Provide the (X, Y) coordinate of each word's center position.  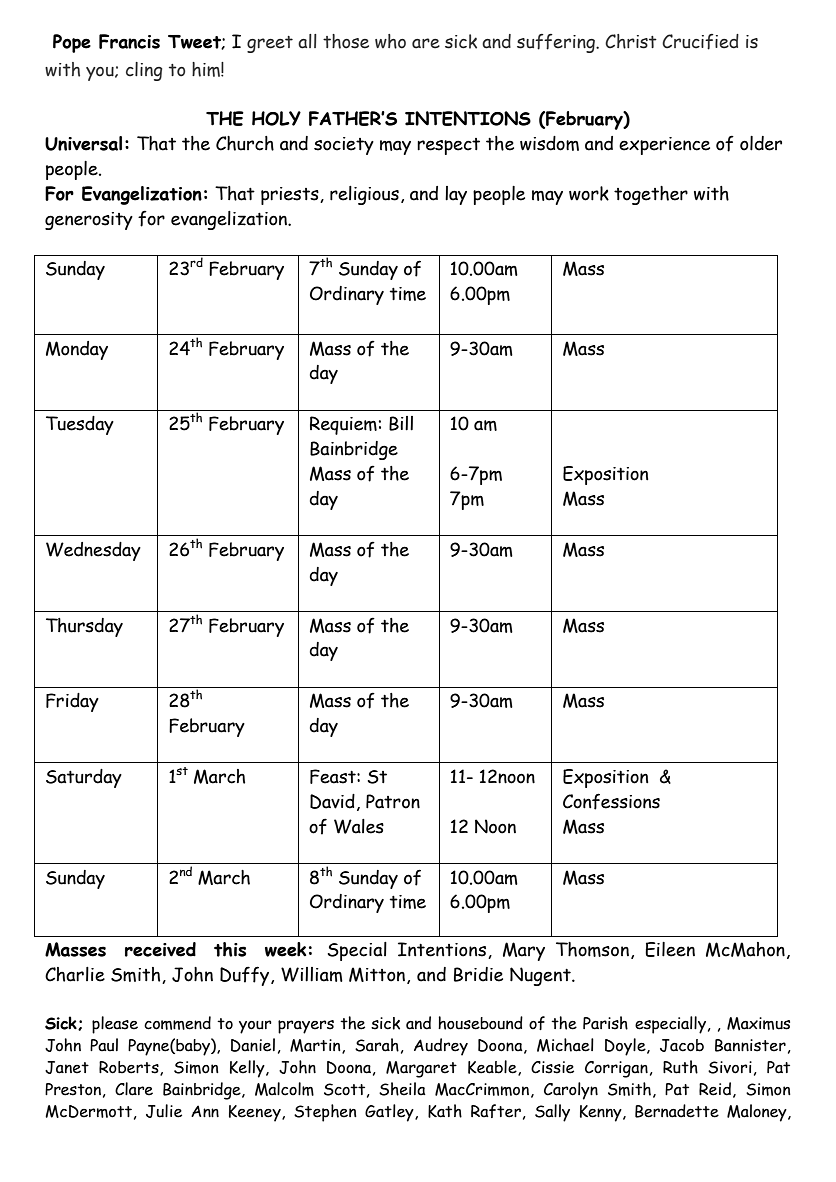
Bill (401, 423)
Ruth (680, 1067)
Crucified (700, 42)
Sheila (402, 1089)
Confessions (611, 801)
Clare (134, 1089)
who (390, 41)
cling (144, 71)
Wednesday (93, 551)
